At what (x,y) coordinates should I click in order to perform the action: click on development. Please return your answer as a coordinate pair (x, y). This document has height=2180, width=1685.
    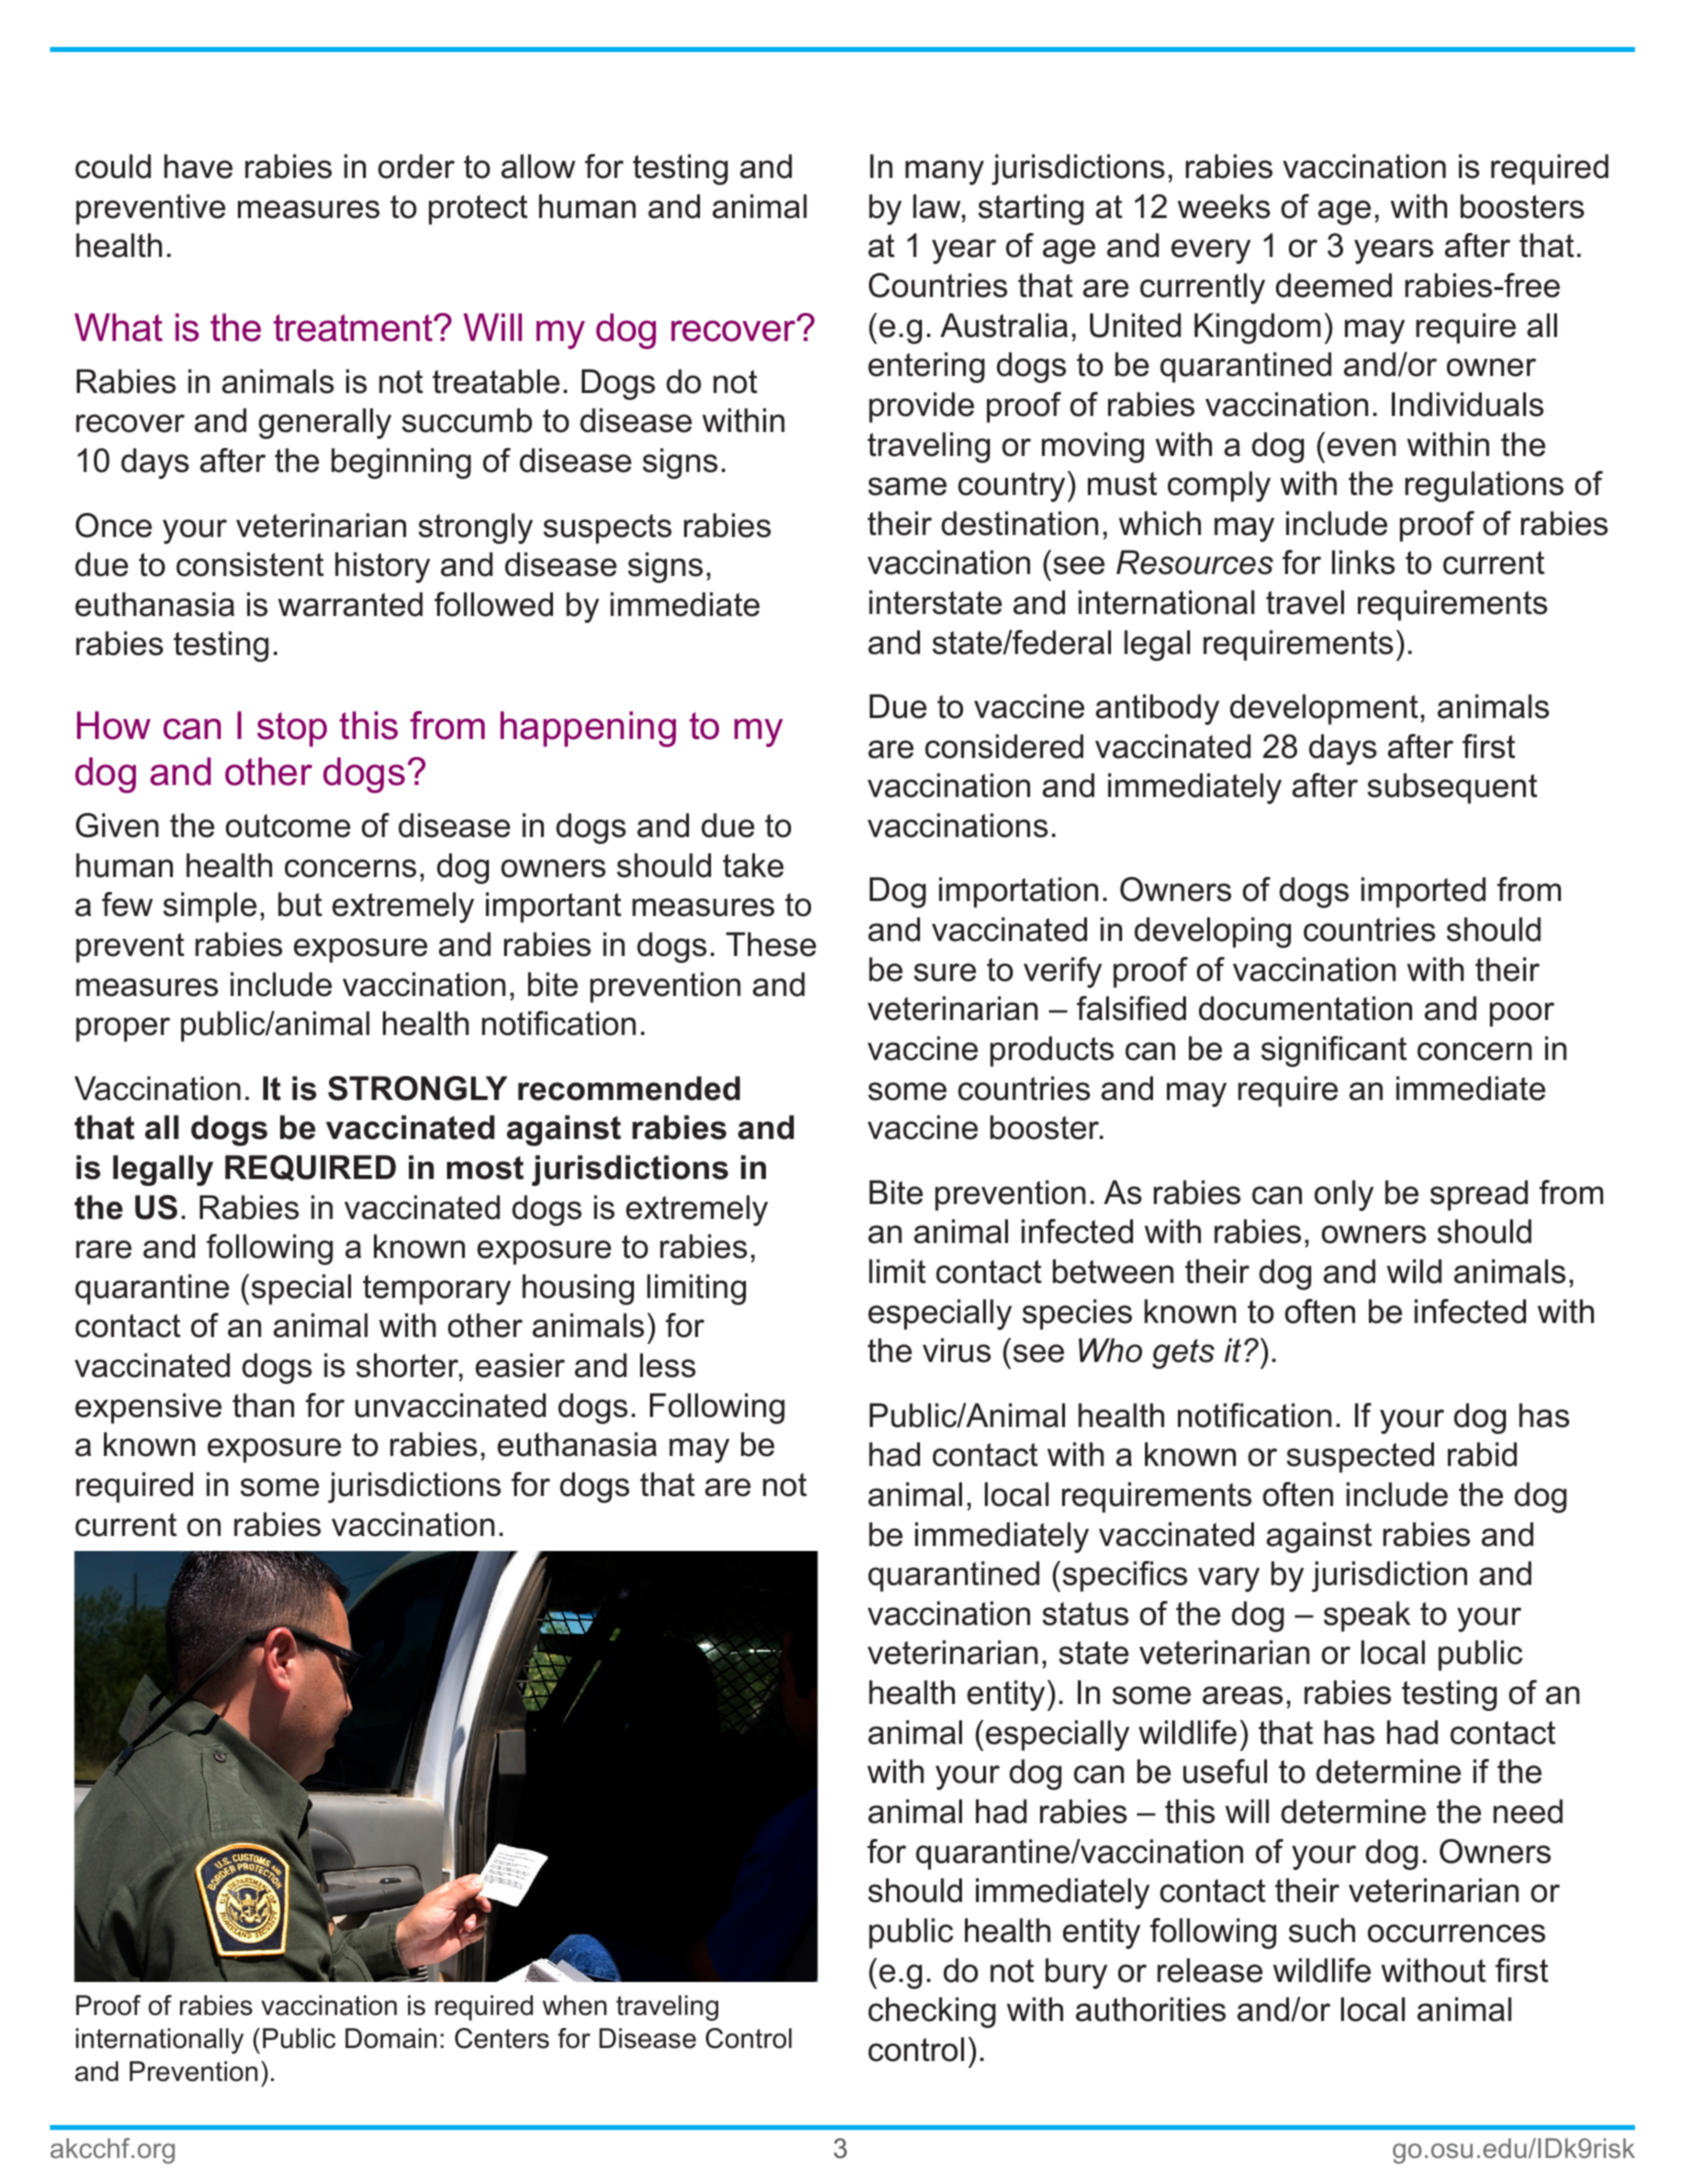
    Looking at the image, I should click on (1324, 709).
